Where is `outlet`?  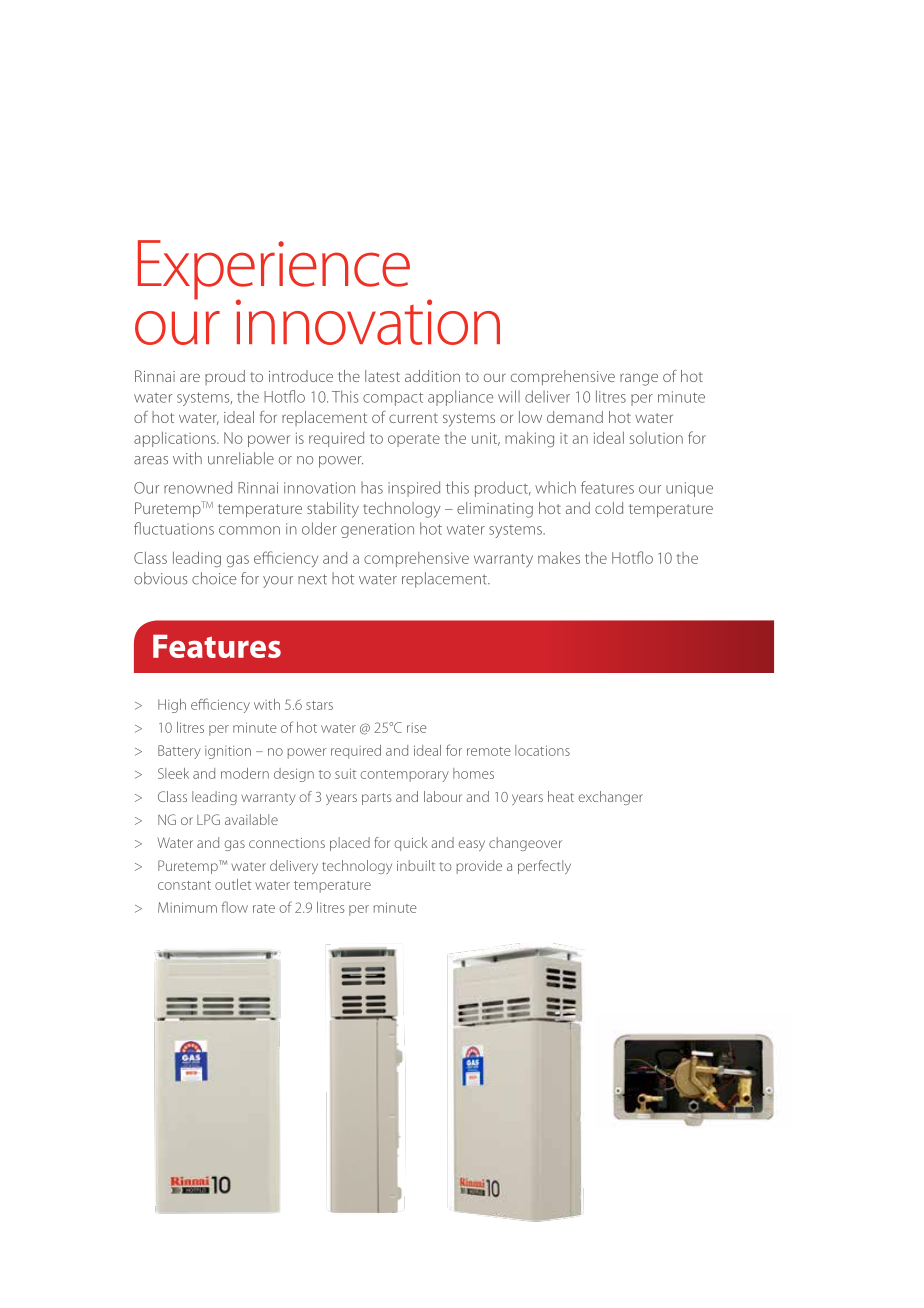 outlet is located at coordinates (233, 884).
